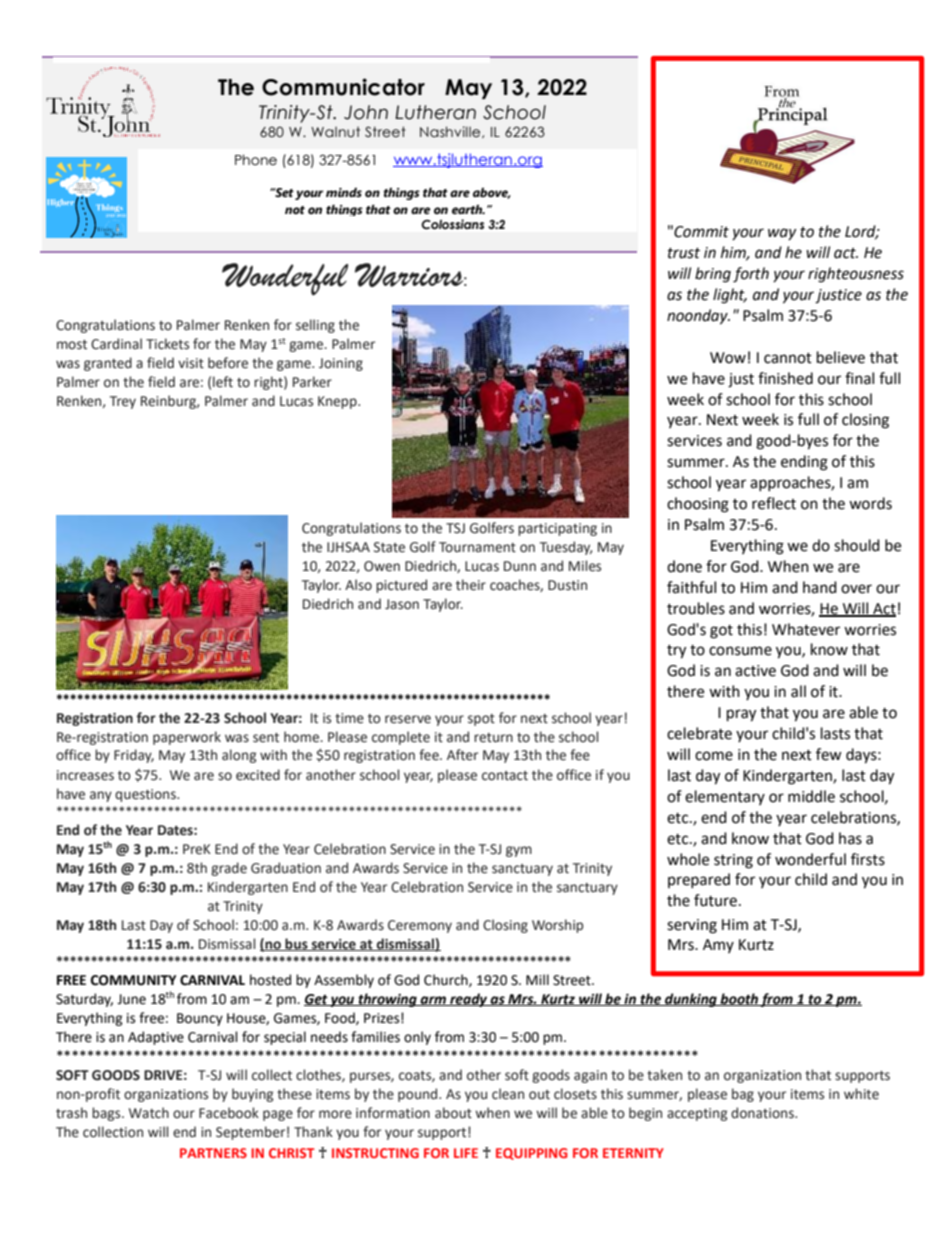 The width and height of the page is (952, 1233). Describe the element at coordinates (256, 160) in the page. I see `Phone` at that location.
